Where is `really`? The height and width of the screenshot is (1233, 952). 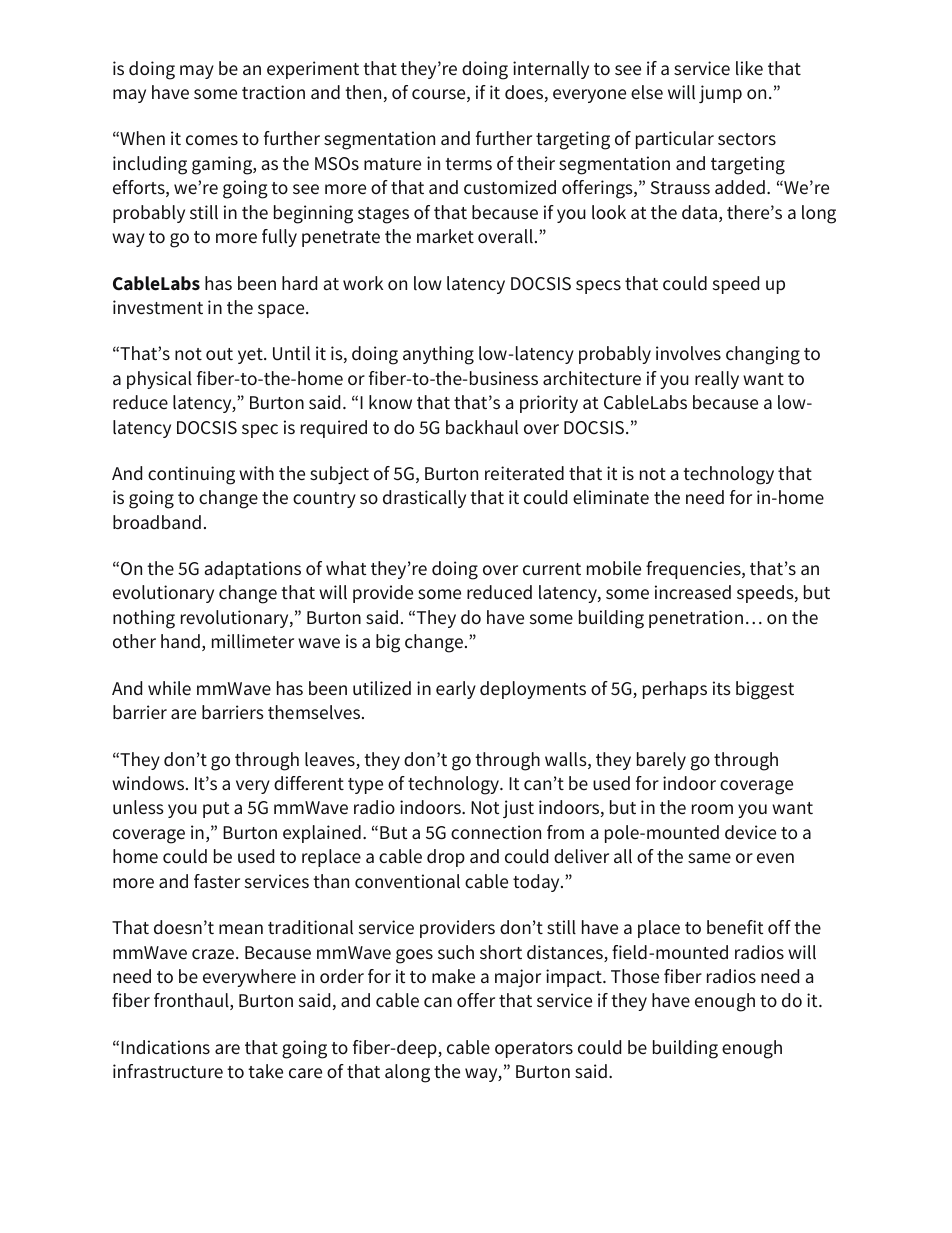
really is located at coordinates (717, 380).
